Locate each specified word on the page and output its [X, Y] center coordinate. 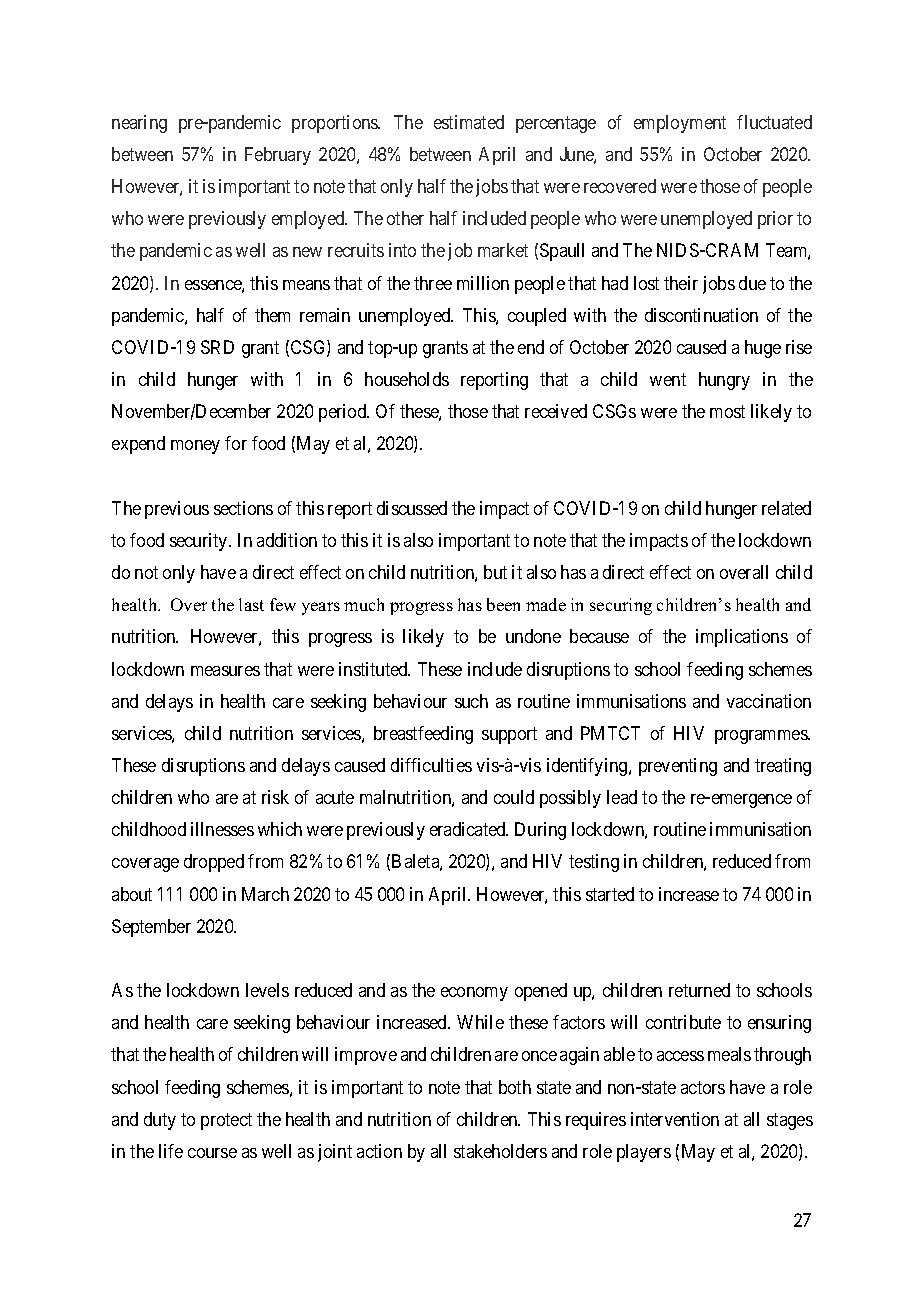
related [786, 508]
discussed [412, 508]
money [195, 447]
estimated [469, 122]
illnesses [222, 829]
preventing [678, 767]
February [278, 156]
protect [226, 1121]
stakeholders [500, 1151]
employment [680, 124]
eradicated [469, 829]
